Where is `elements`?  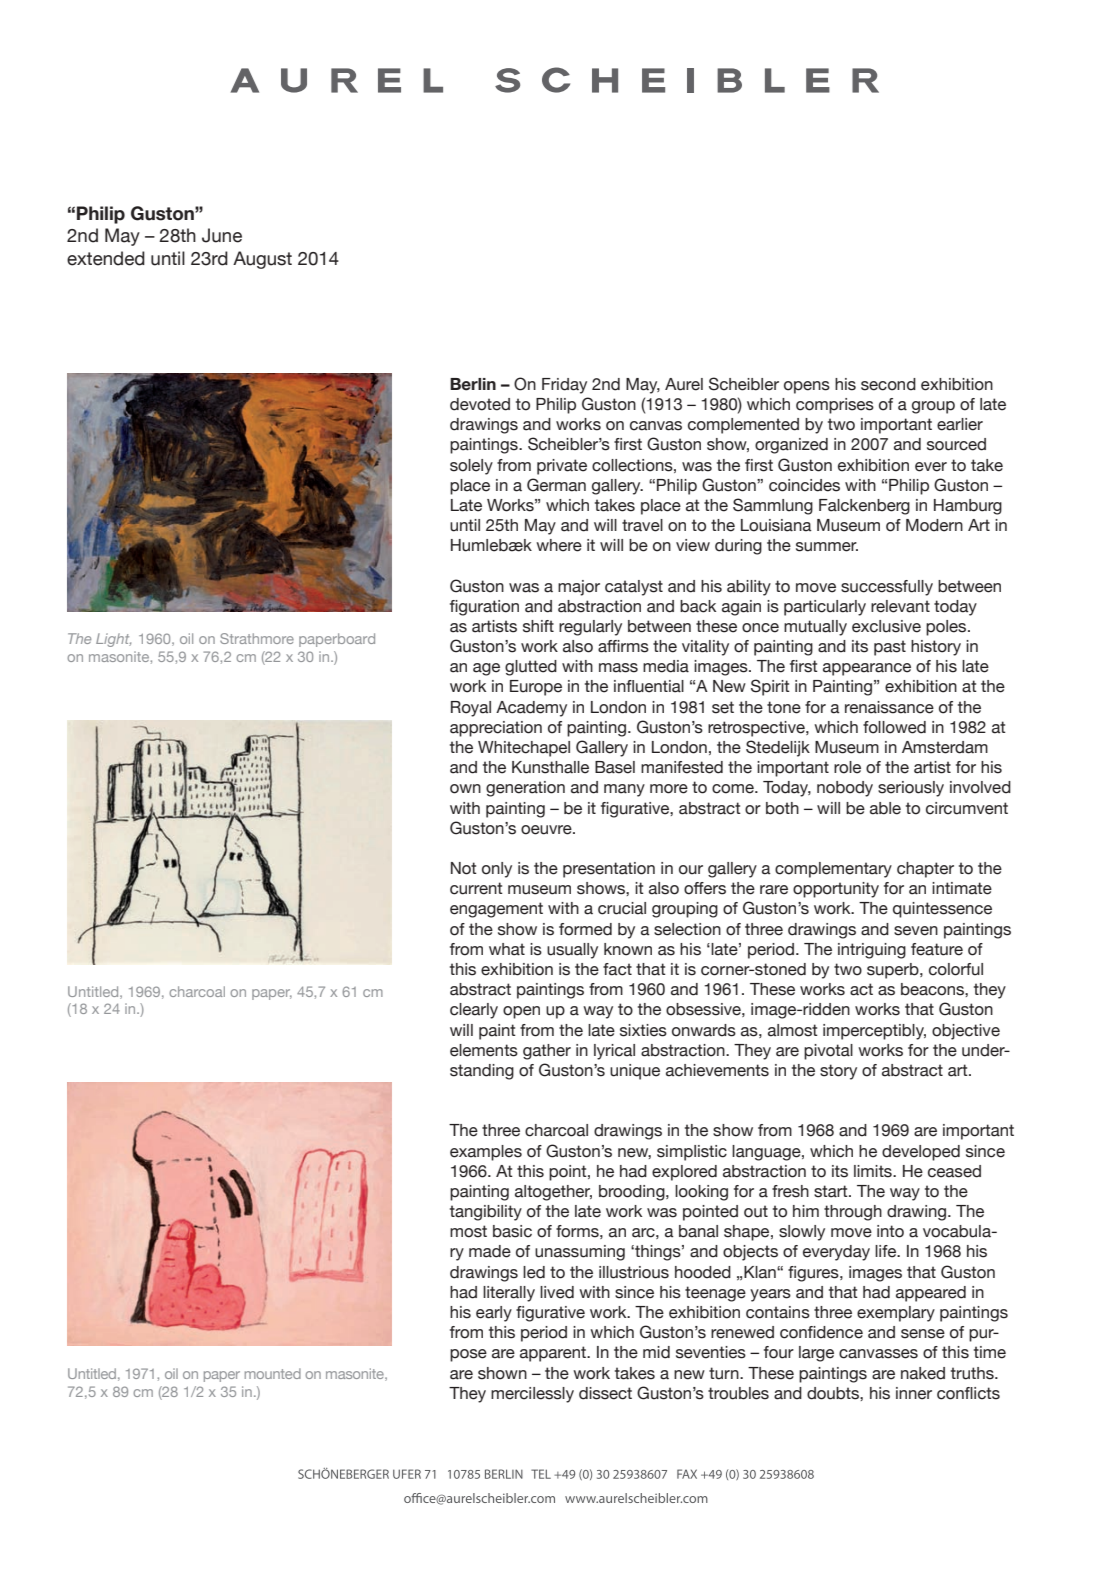 elements is located at coordinates (484, 1050).
